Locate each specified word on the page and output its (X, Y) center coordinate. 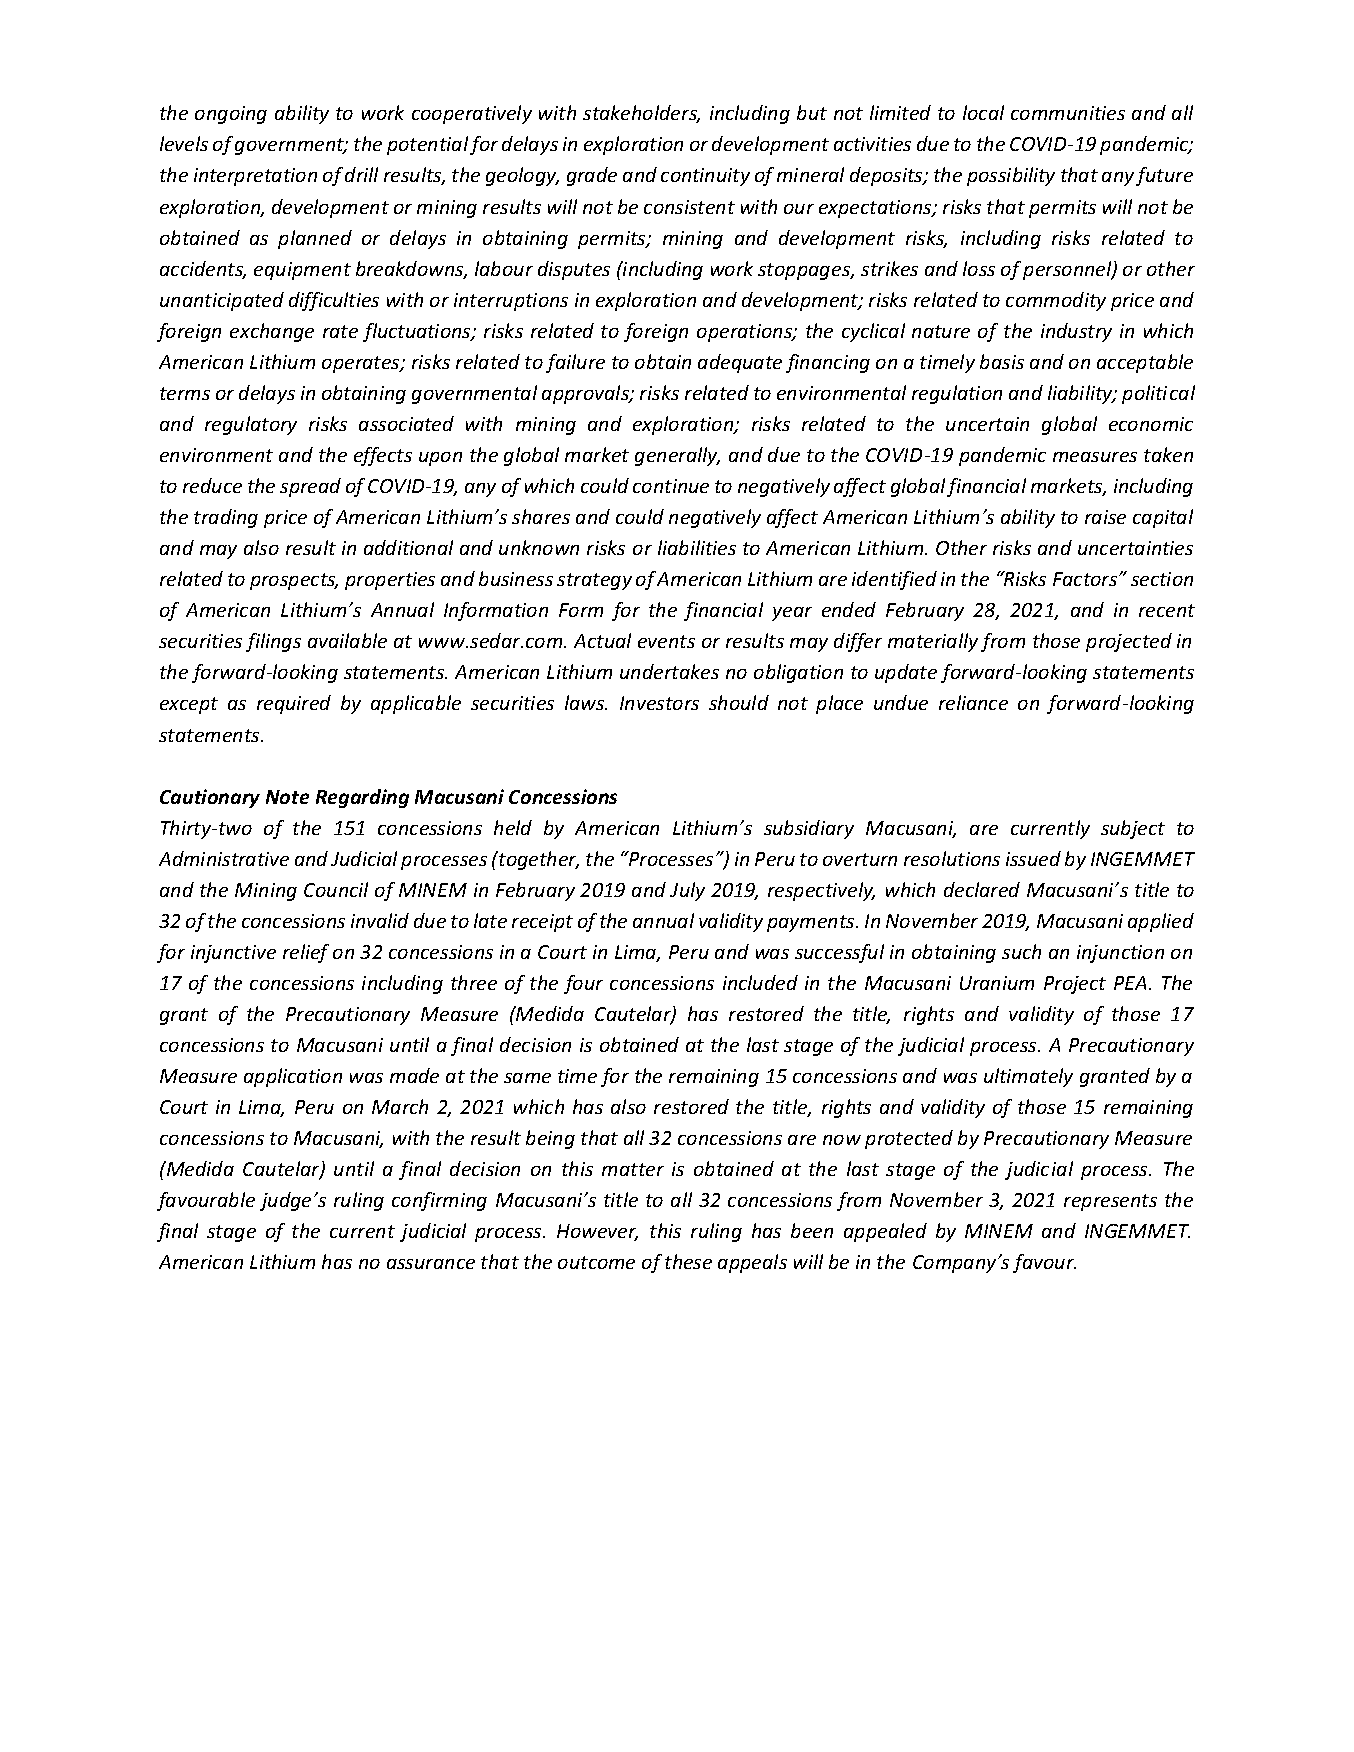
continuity (705, 177)
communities (1068, 113)
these (688, 1261)
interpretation (255, 177)
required (294, 704)
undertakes (669, 671)
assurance (431, 1264)
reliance (973, 702)
